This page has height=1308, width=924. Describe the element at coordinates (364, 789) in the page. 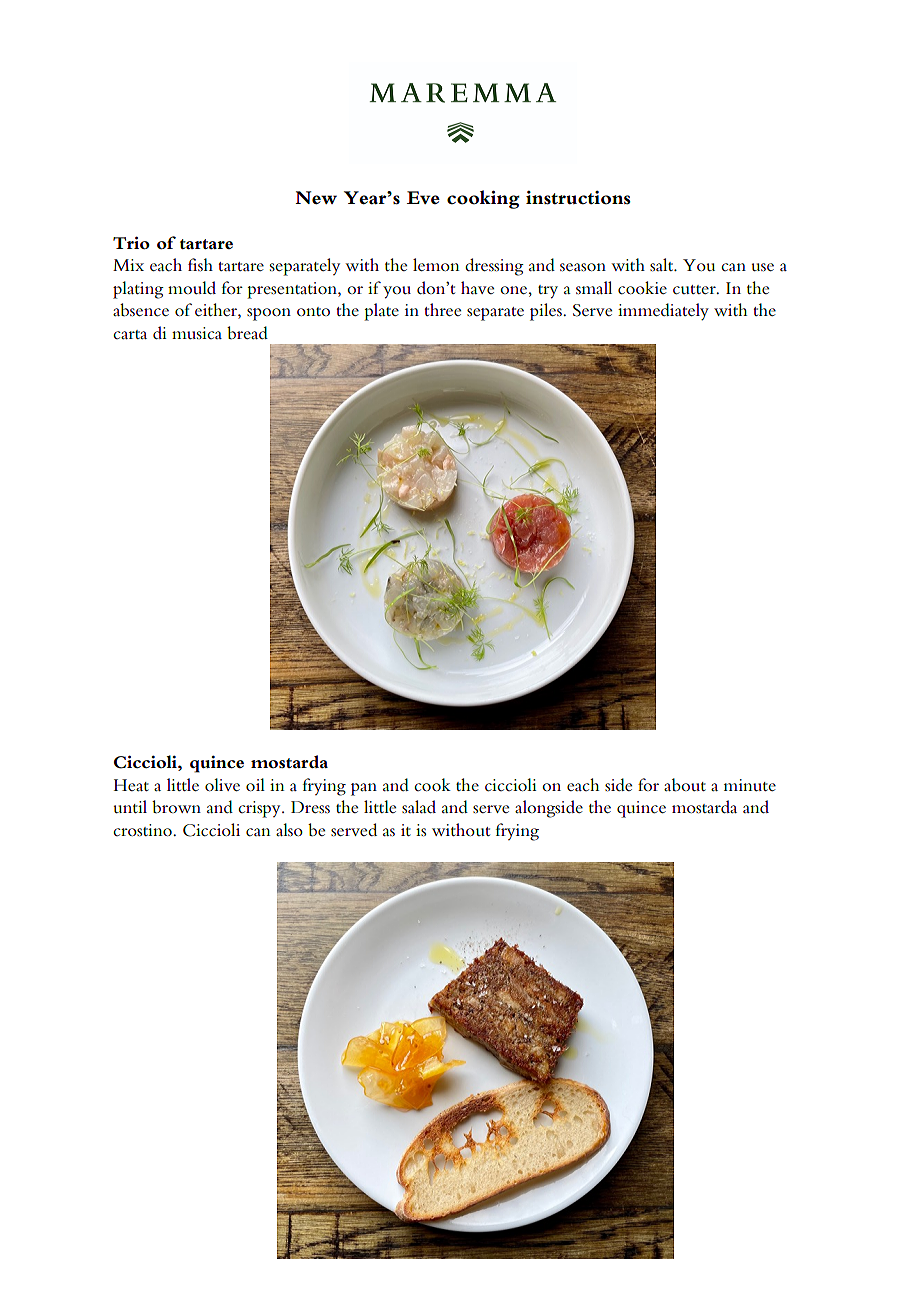

I see `pan` at that location.
